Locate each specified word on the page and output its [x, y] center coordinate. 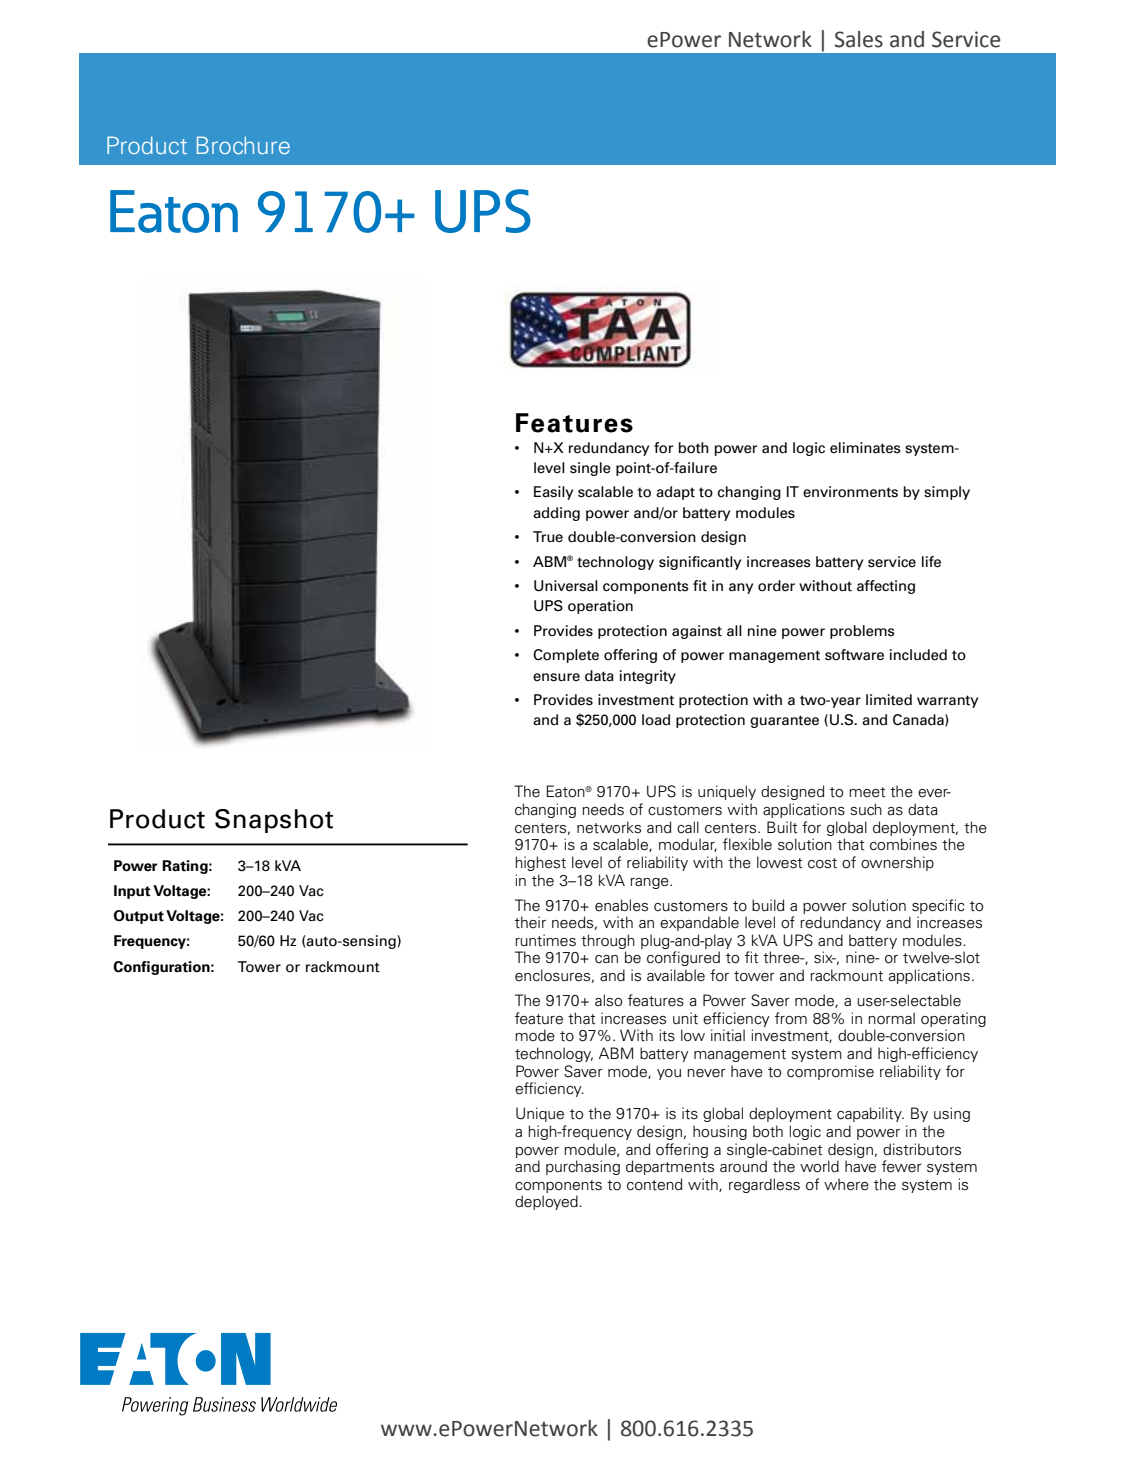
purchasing [583, 1167]
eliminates [865, 448]
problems [862, 632]
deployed [547, 1202]
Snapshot [274, 821]
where [846, 1184]
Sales [859, 39]
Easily [553, 493]
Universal [566, 586]
